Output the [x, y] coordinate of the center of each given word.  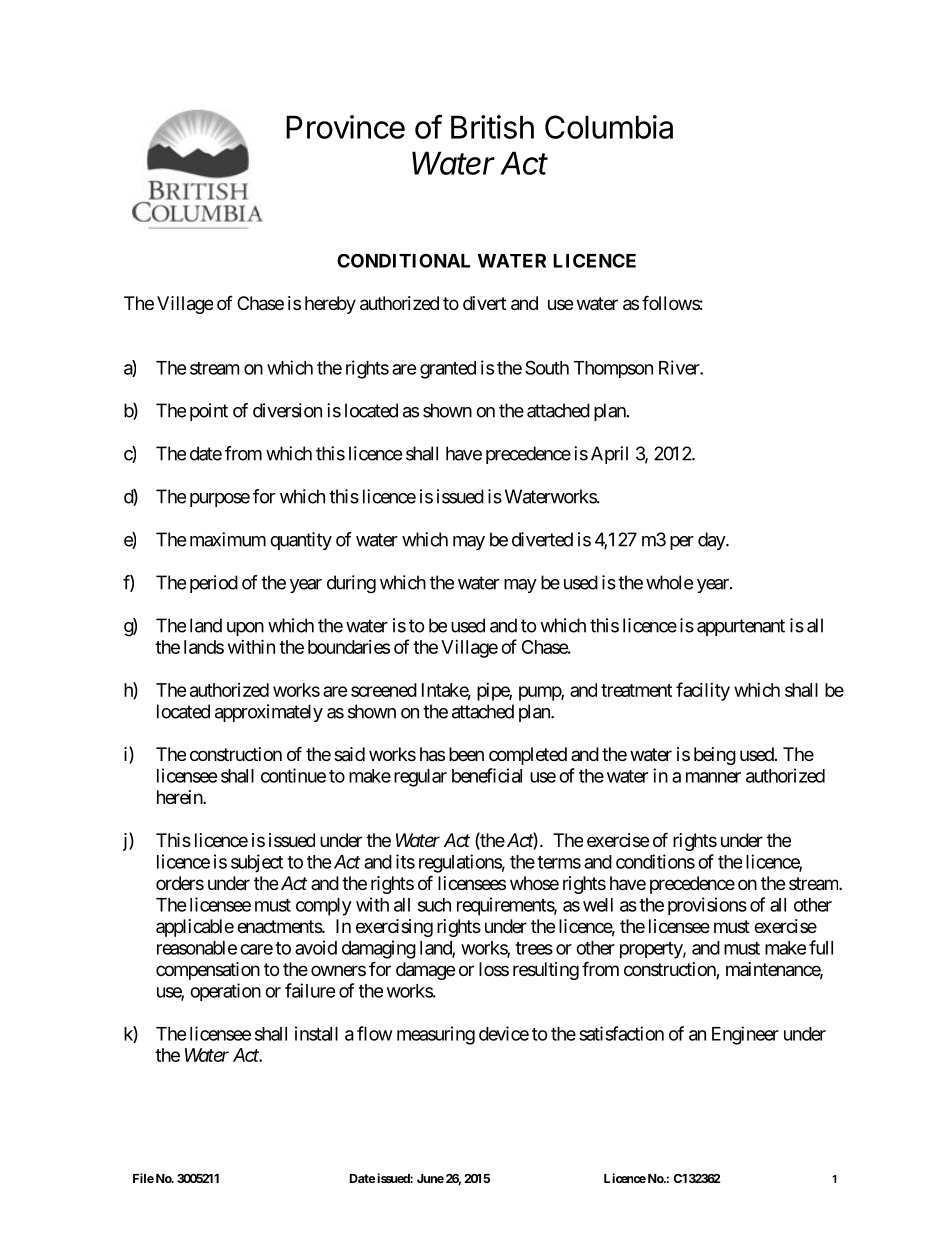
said [349, 754]
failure [310, 990]
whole [669, 582]
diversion [287, 410]
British [492, 127]
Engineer [745, 1035]
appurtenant [741, 627]
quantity [301, 541]
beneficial [487, 775]
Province [345, 127]
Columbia [609, 127]
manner [713, 777]
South [547, 367]
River [680, 367]
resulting [546, 971]
